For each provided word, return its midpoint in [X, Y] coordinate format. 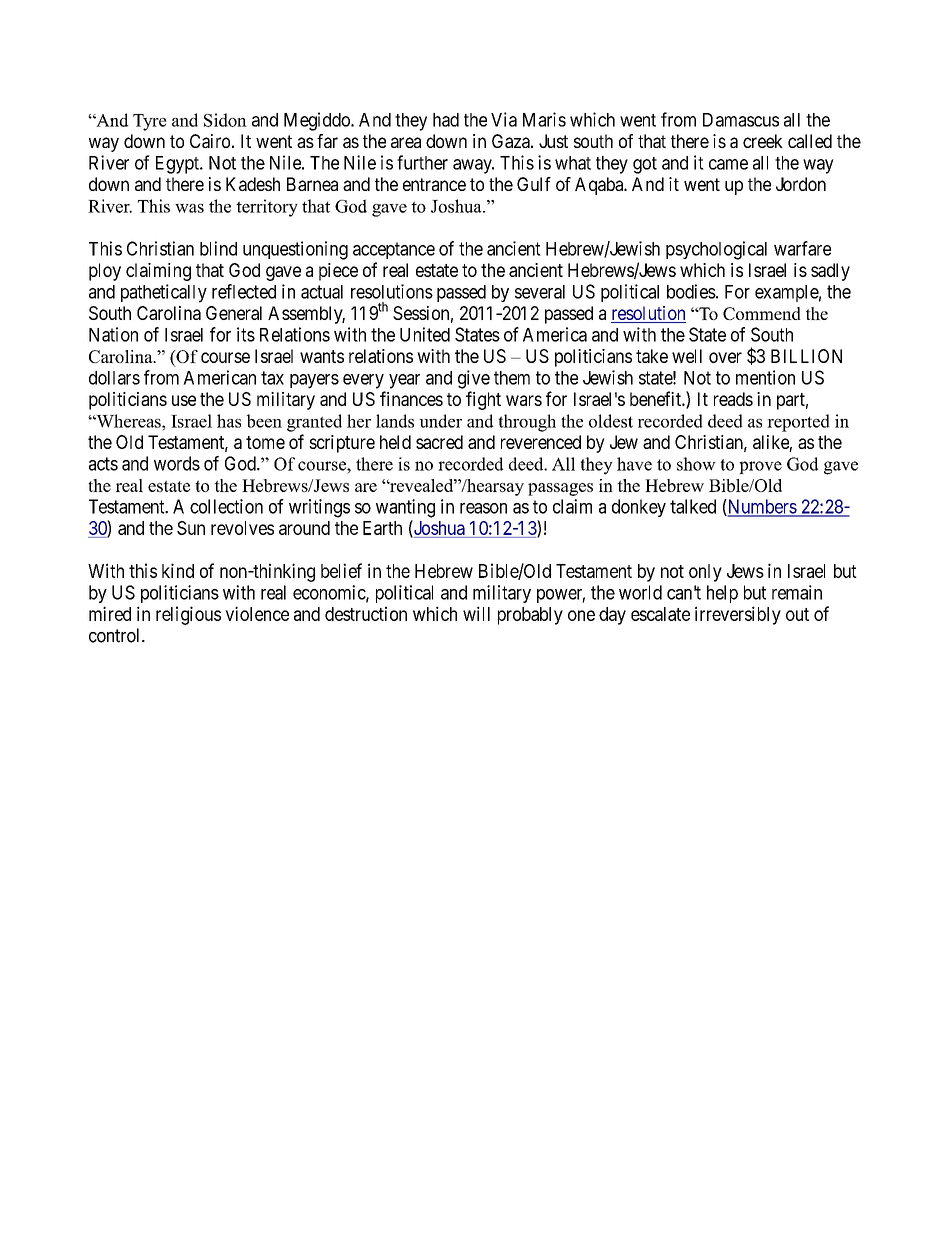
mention [765, 377]
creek [763, 141]
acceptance [394, 250]
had [446, 120]
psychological [716, 250]
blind [218, 248]
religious [188, 615]
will [476, 613]
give [474, 379]
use [184, 400]
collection [226, 506]
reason [483, 508]
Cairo [210, 141]
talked [693, 506]
